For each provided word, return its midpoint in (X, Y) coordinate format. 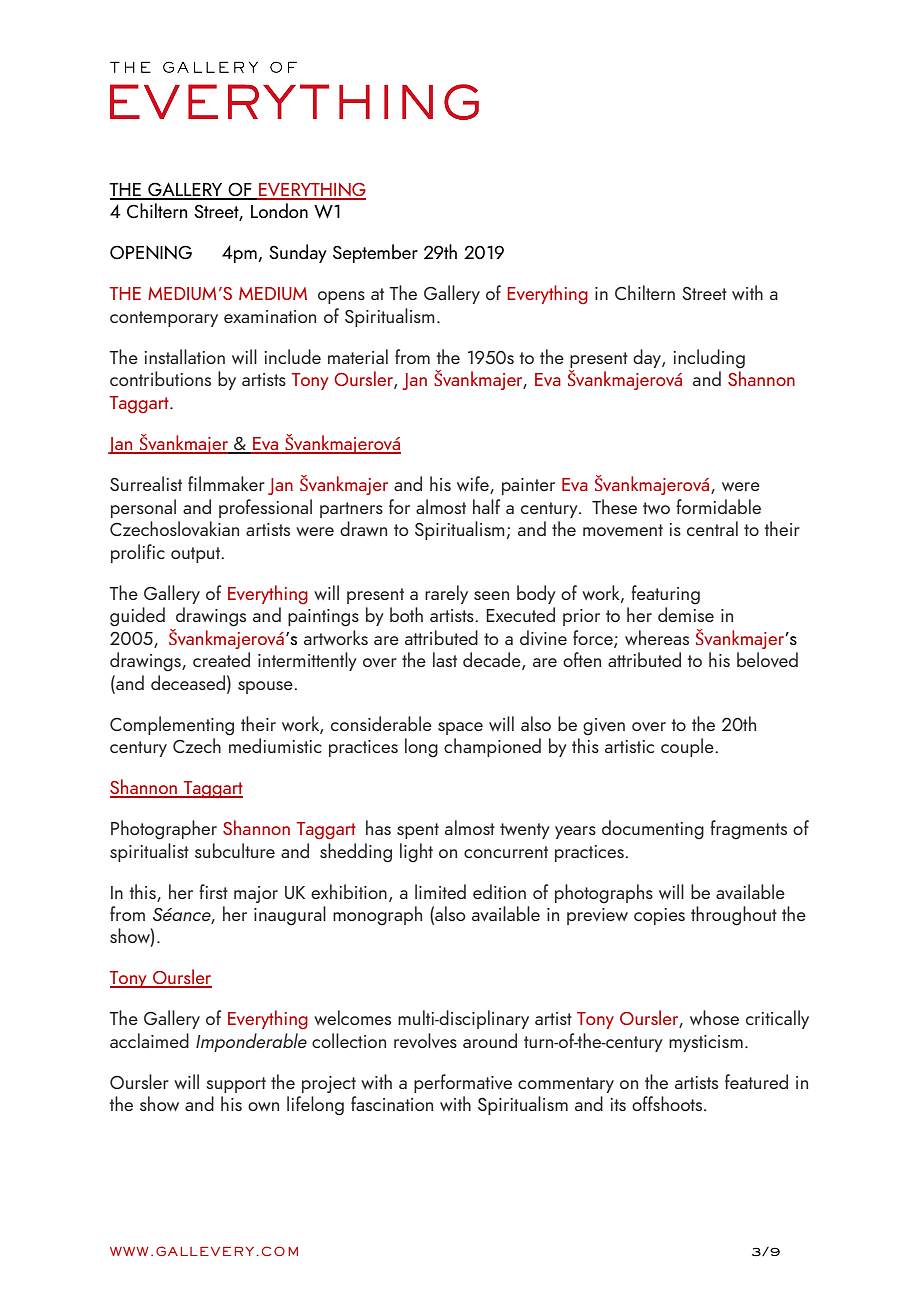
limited (440, 891)
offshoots (668, 1103)
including (709, 359)
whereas (657, 637)
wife (474, 485)
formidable (718, 506)
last (445, 659)
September (375, 253)
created (221, 659)
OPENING (151, 252)
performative (463, 1083)
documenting (653, 830)
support (236, 1085)
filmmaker (226, 483)
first (213, 891)
